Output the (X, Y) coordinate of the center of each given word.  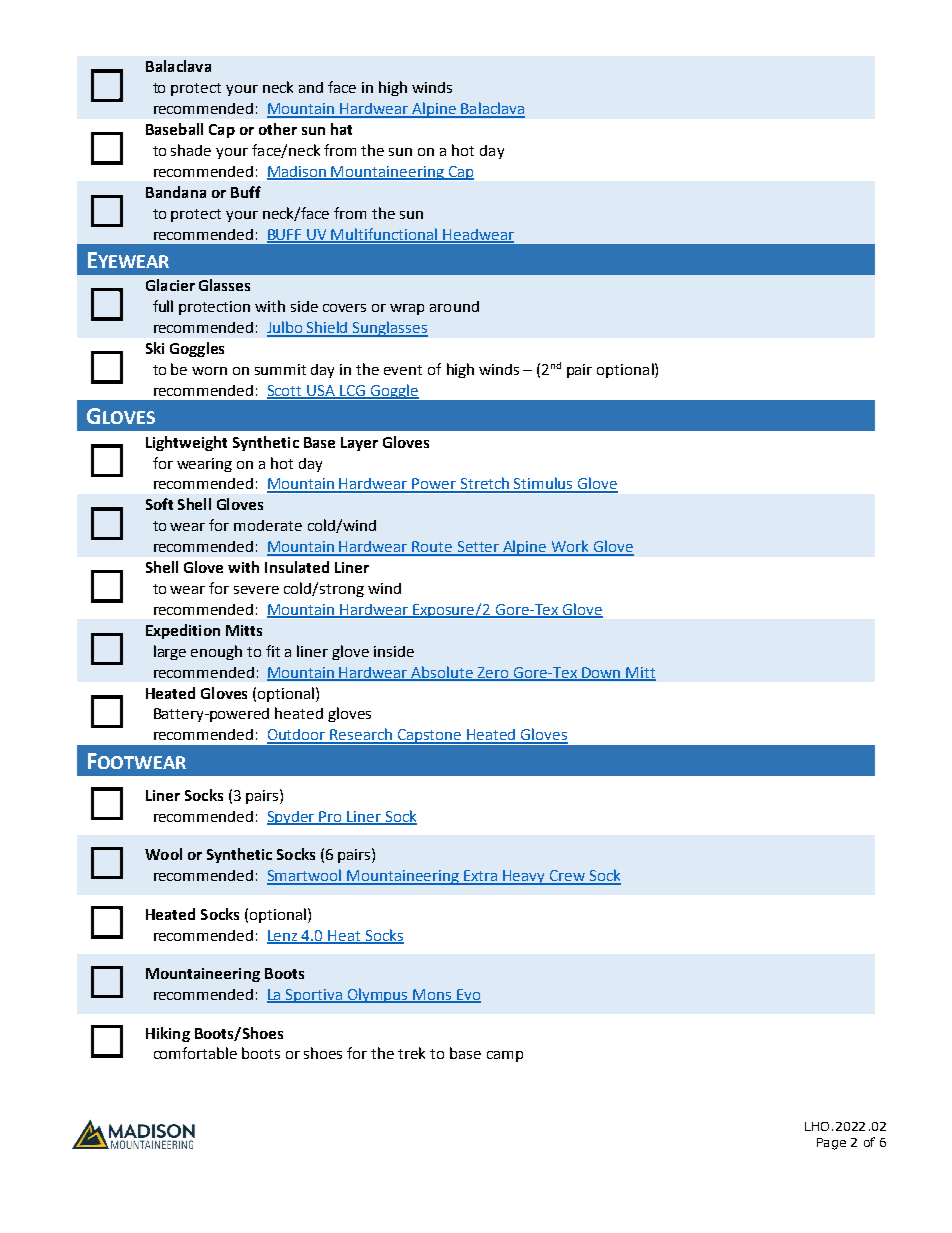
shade (191, 150)
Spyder (292, 818)
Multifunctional (385, 235)
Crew (567, 877)
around (454, 306)
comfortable (195, 1053)
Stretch (485, 484)
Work (571, 547)
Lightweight (186, 443)
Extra (481, 877)
